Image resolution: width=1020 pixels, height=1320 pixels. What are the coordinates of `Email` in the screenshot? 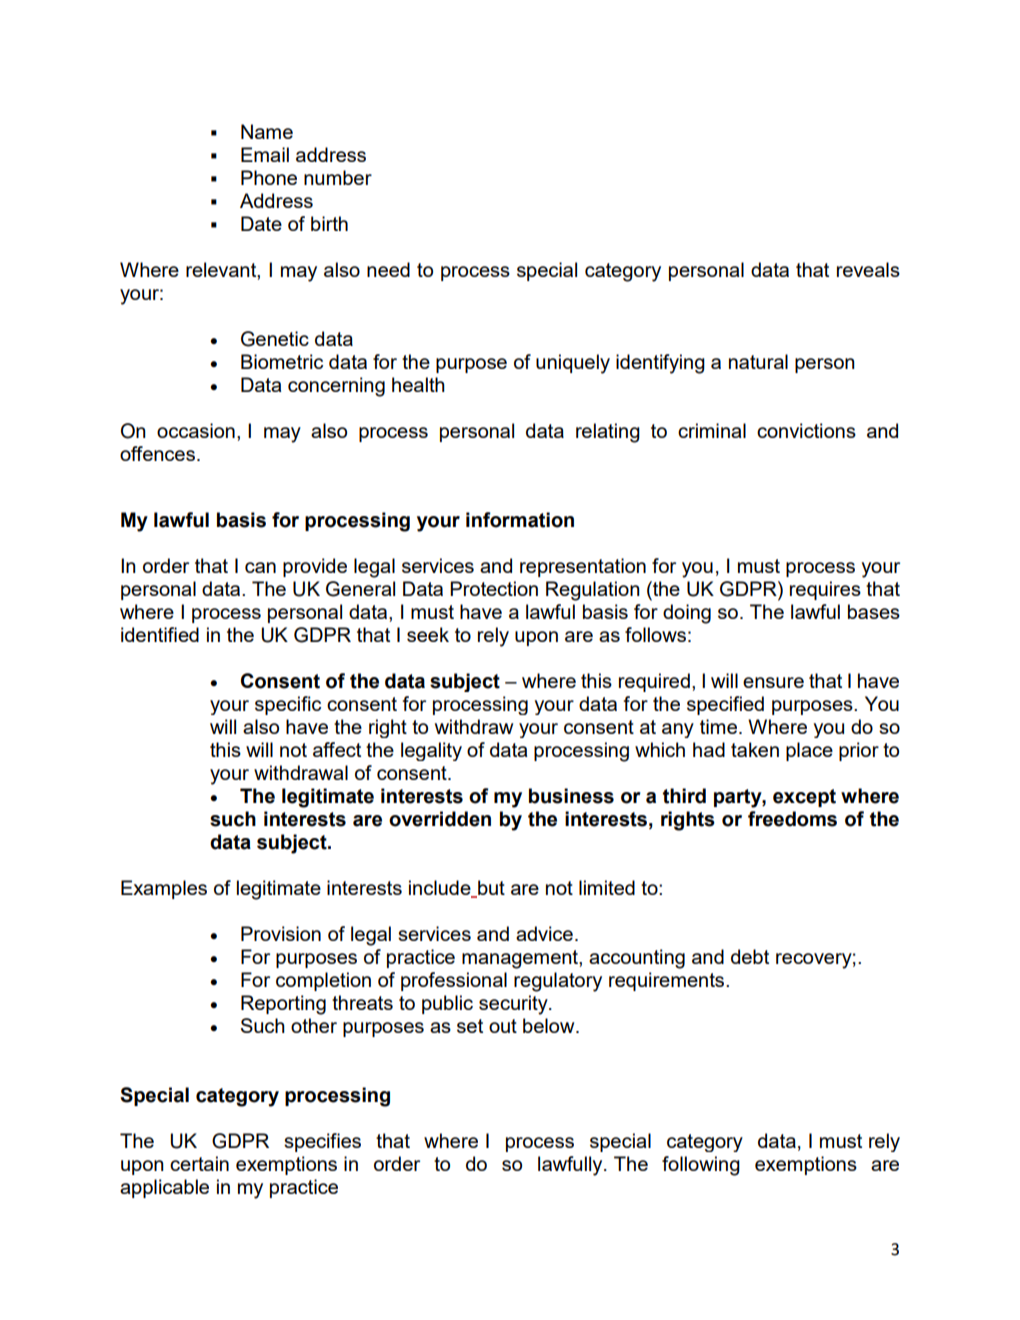 It's located at (265, 154).
